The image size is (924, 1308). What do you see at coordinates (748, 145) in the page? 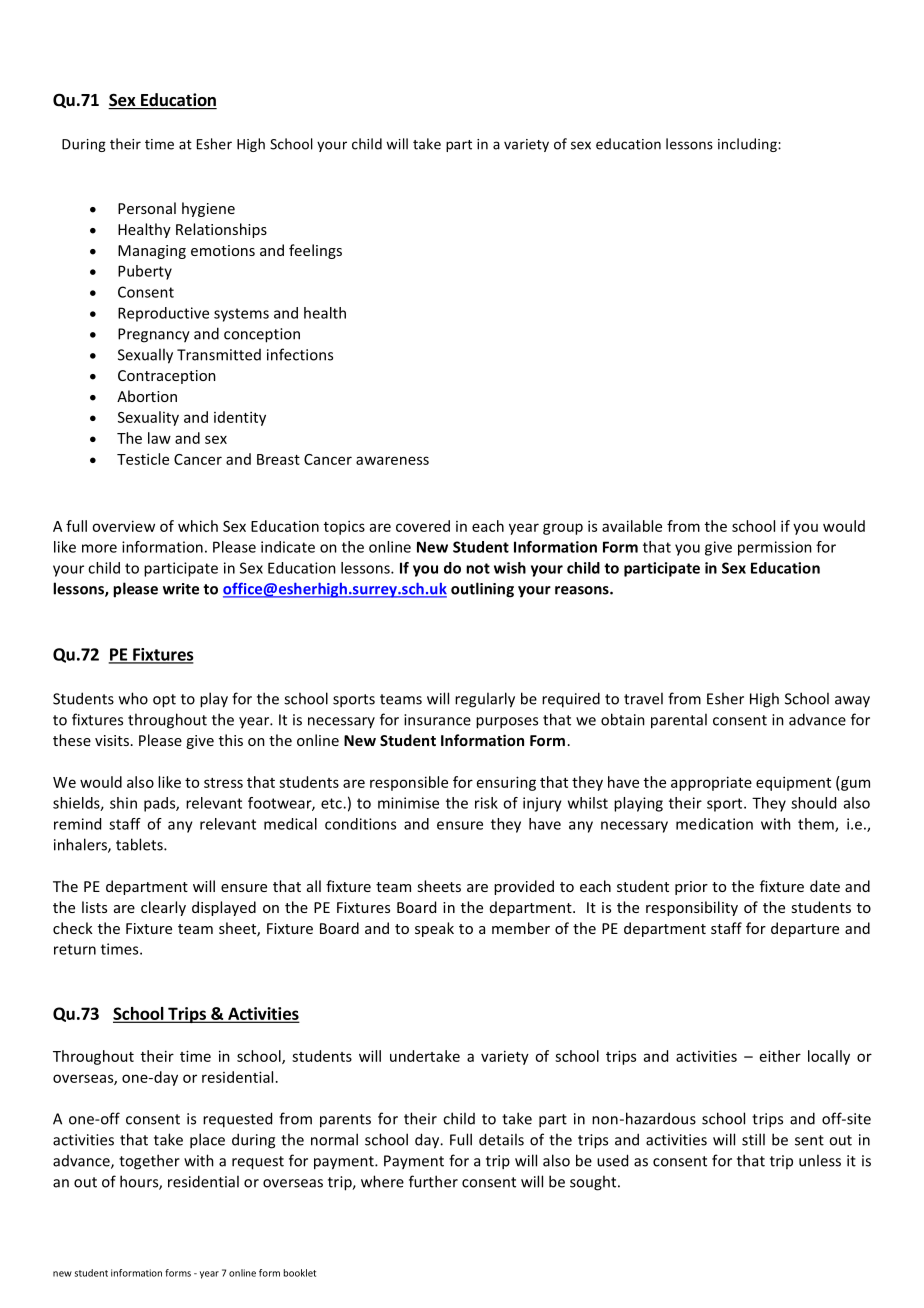
I see `including` at bounding box center [748, 145].
